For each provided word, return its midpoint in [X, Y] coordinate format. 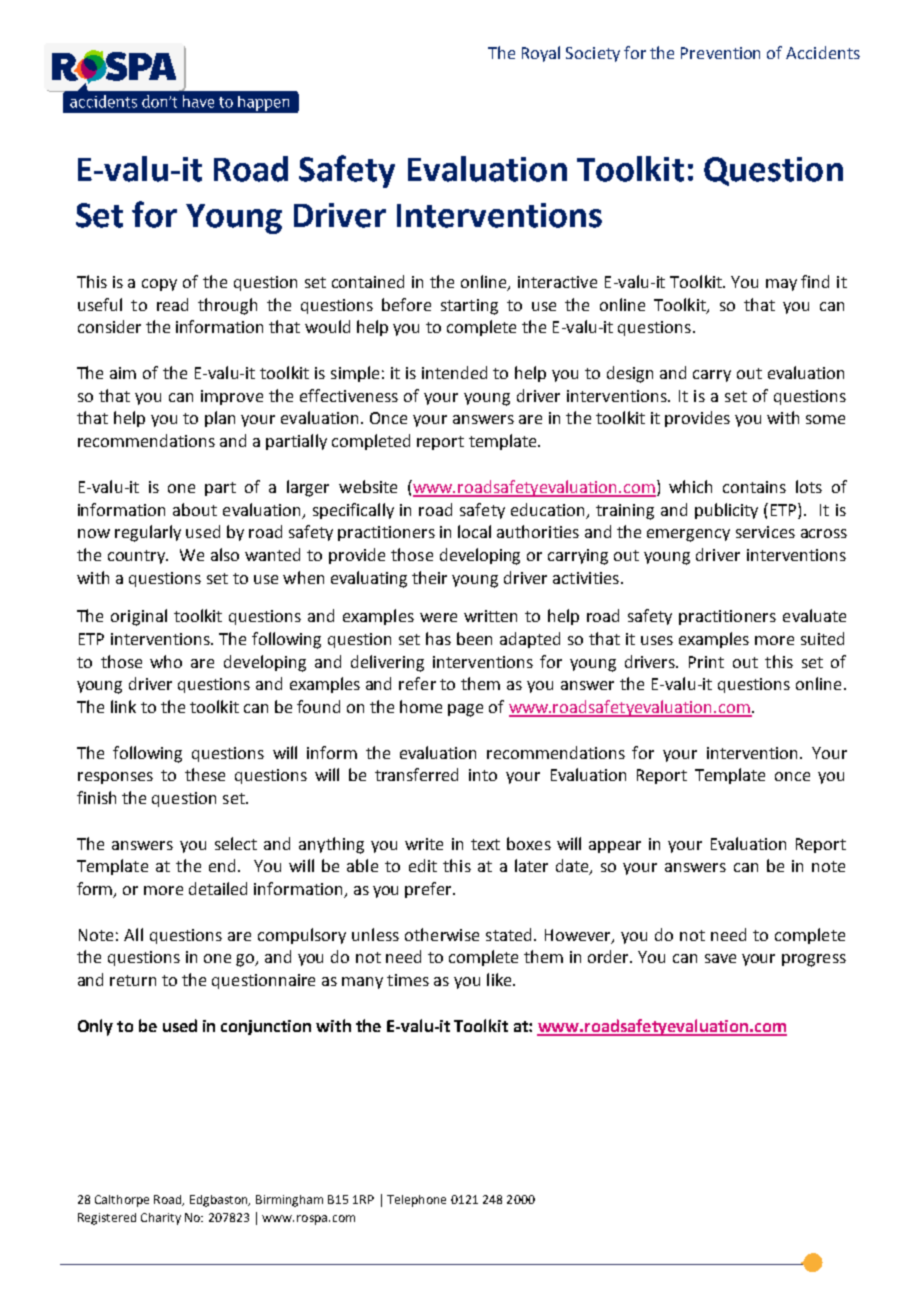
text [485, 844]
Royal [541, 54]
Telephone [416, 1201]
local [474, 531]
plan [220, 419]
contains [754, 487]
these [205, 774]
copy [159, 285]
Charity [161, 1219]
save [720, 958]
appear [615, 847]
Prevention [720, 53]
